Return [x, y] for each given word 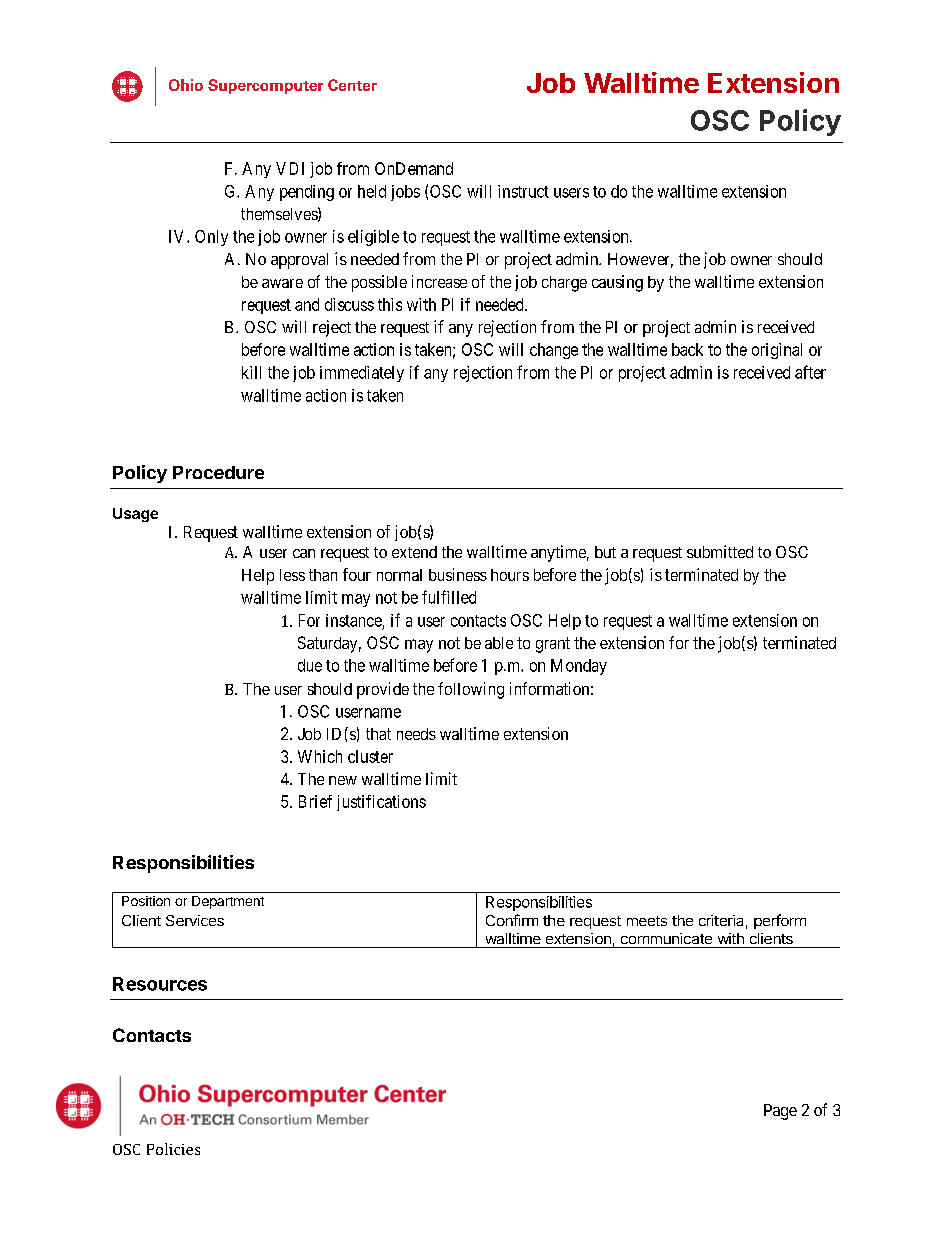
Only [211, 238]
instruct [523, 191]
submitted [720, 551]
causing [617, 283]
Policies [173, 1149]
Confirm [512, 920]
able [499, 643]
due [310, 665]
